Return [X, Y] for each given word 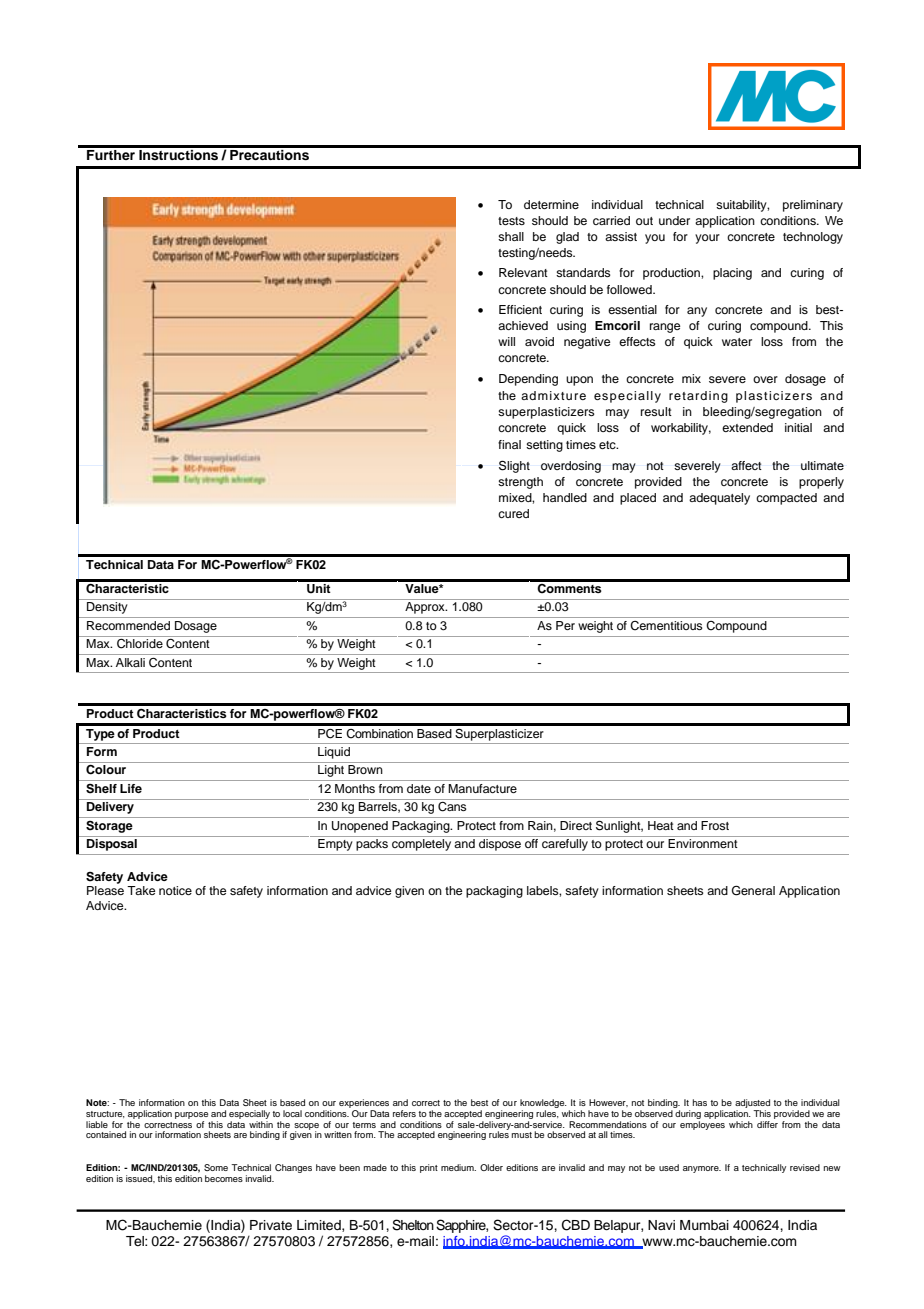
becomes [224, 1178]
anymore [702, 1169]
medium [458, 1167]
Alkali [130, 662]
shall [511, 236]
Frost [715, 825]
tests [511, 221]
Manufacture [482, 788]
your [707, 239]
